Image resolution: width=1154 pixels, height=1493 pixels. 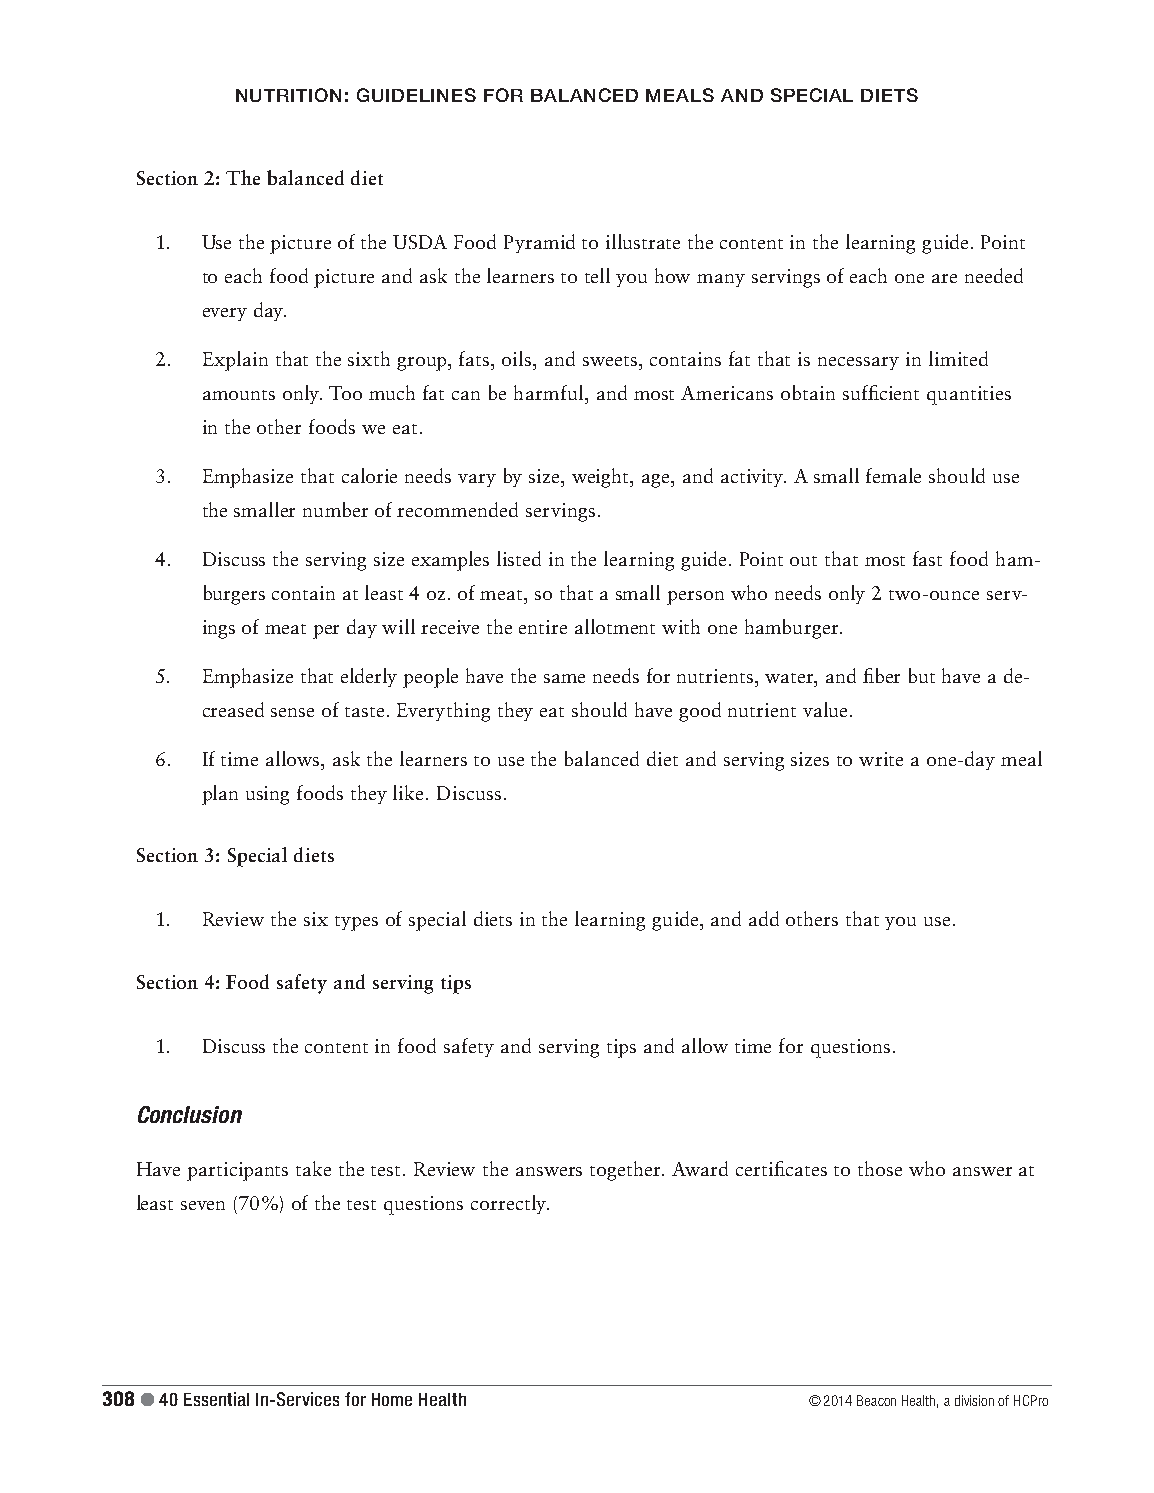 What do you see at coordinates (881, 759) in the document?
I see `write` at bounding box center [881, 759].
